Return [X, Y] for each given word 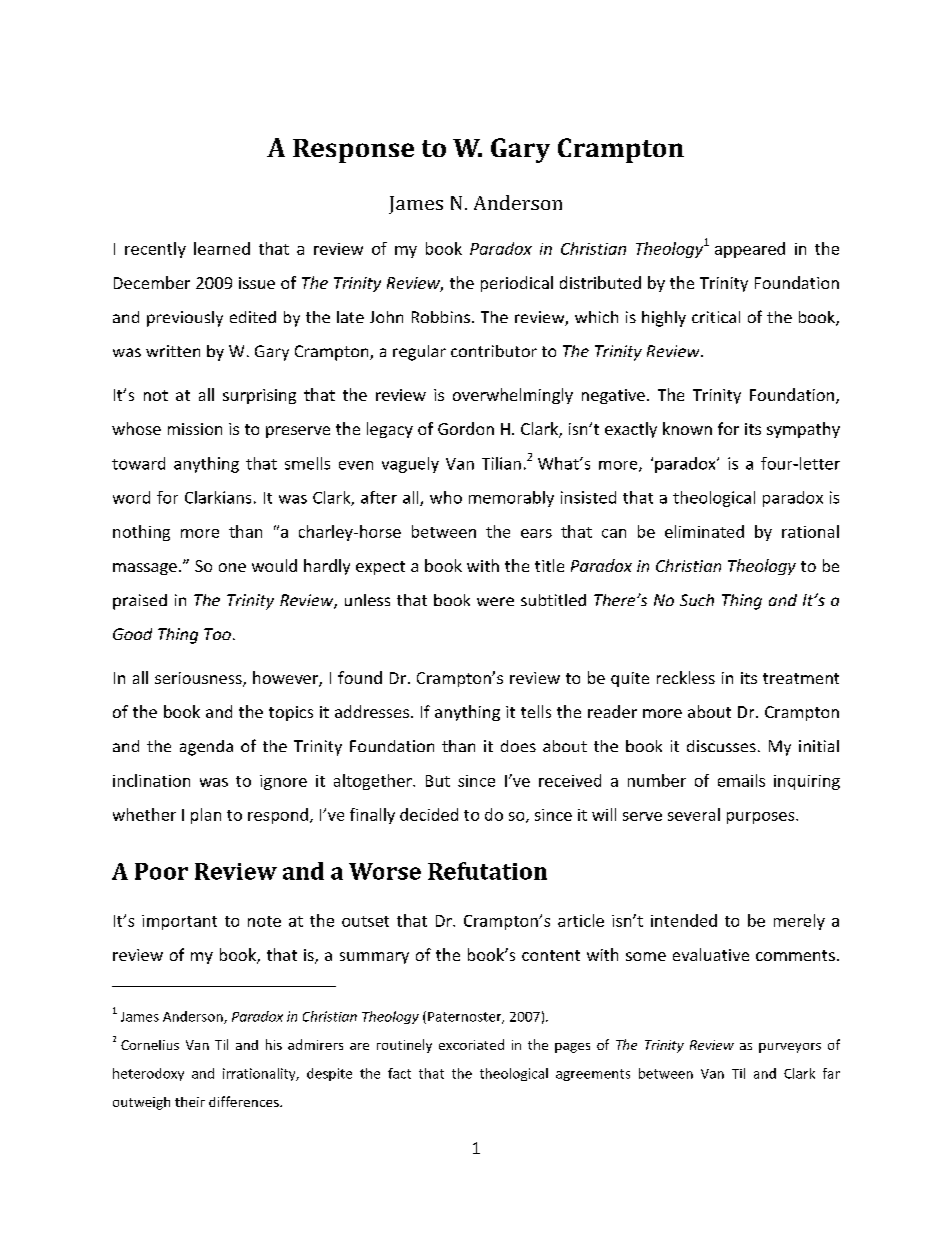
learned [222, 248]
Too [217, 634]
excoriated [471, 1044]
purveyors [790, 1048]
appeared [750, 250]
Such [697, 600]
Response [353, 151]
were [495, 601]
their [190, 1102]
